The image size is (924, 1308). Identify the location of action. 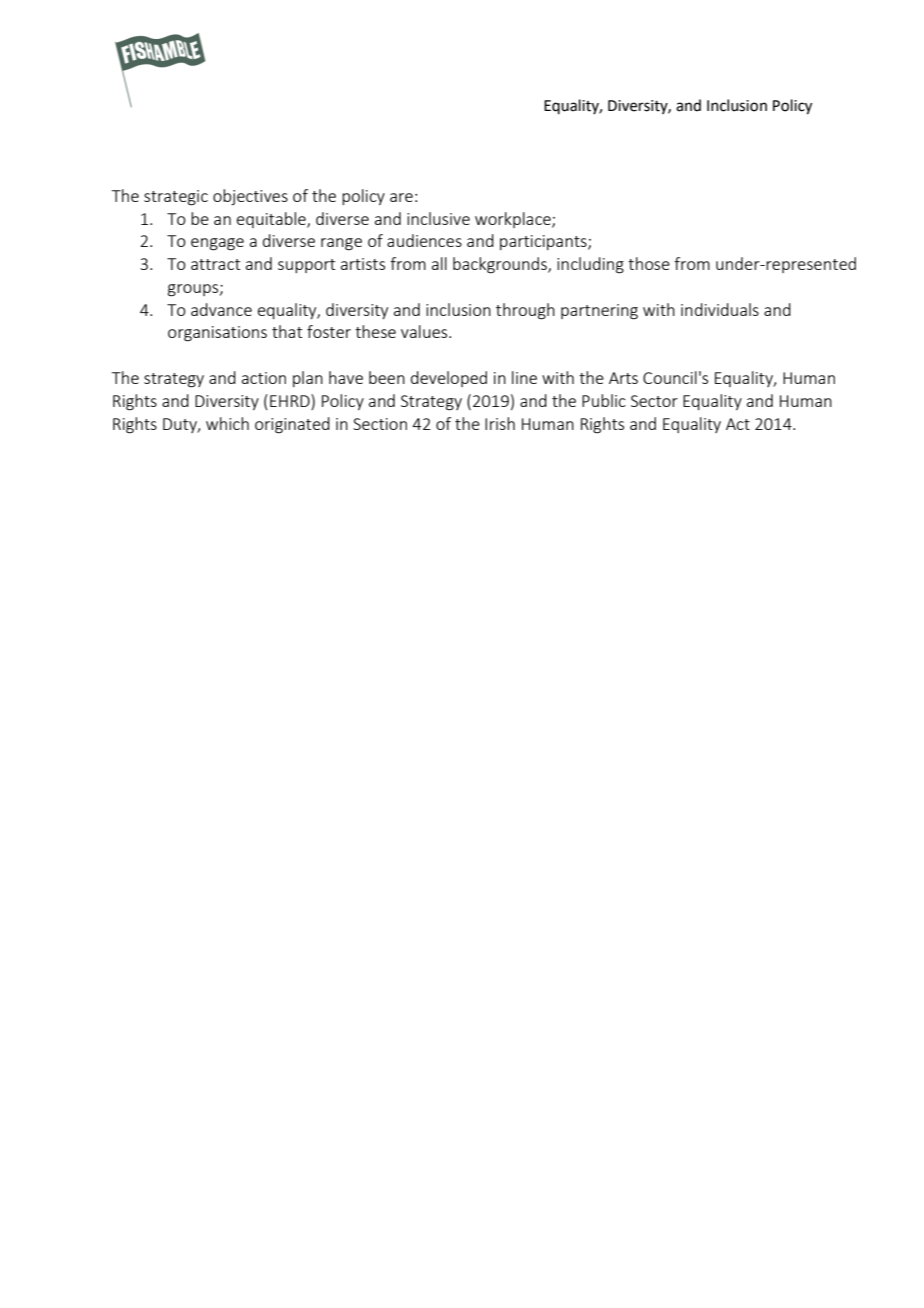
(264, 378).
